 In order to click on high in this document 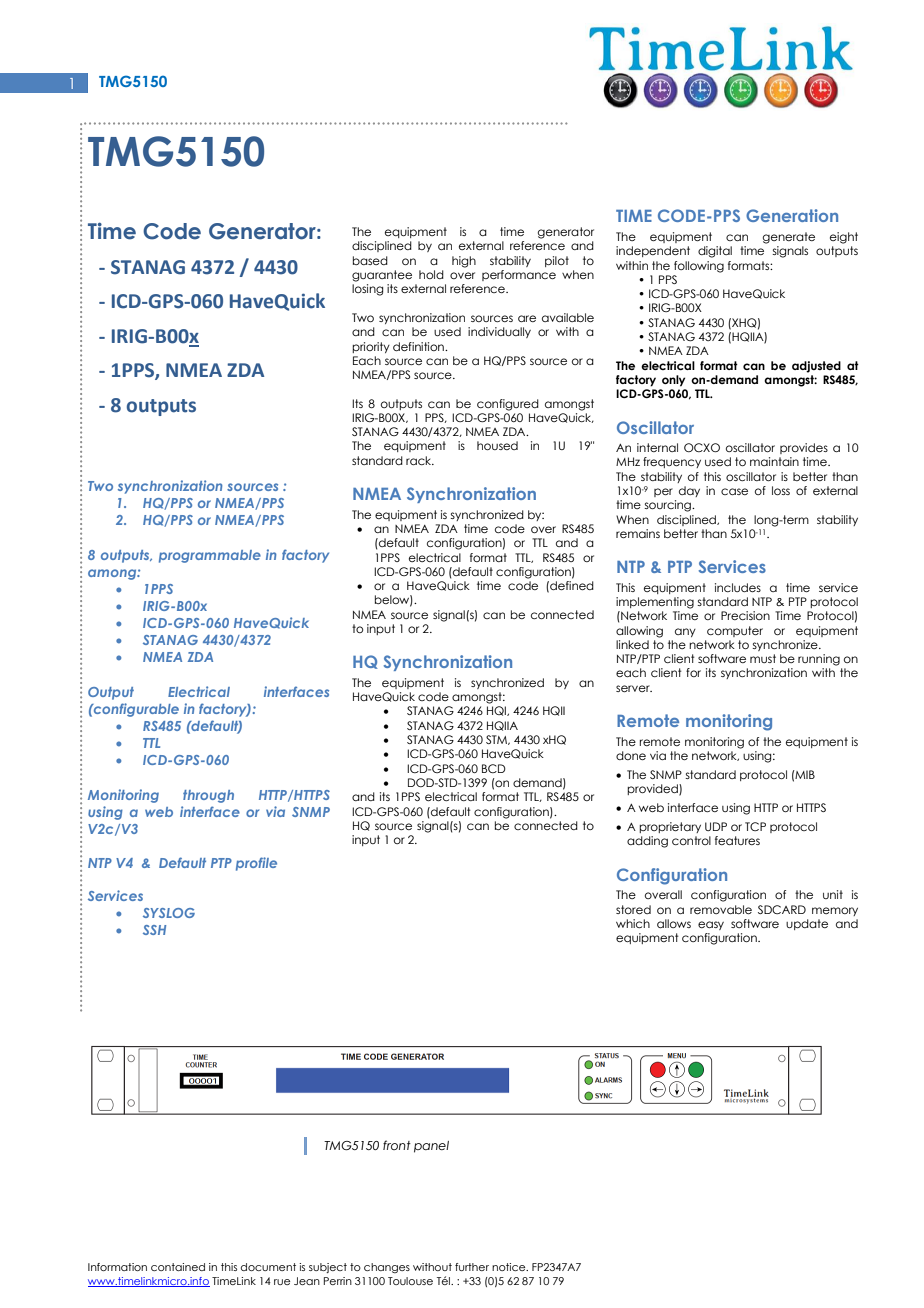, I will do `click(464, 262)`.
